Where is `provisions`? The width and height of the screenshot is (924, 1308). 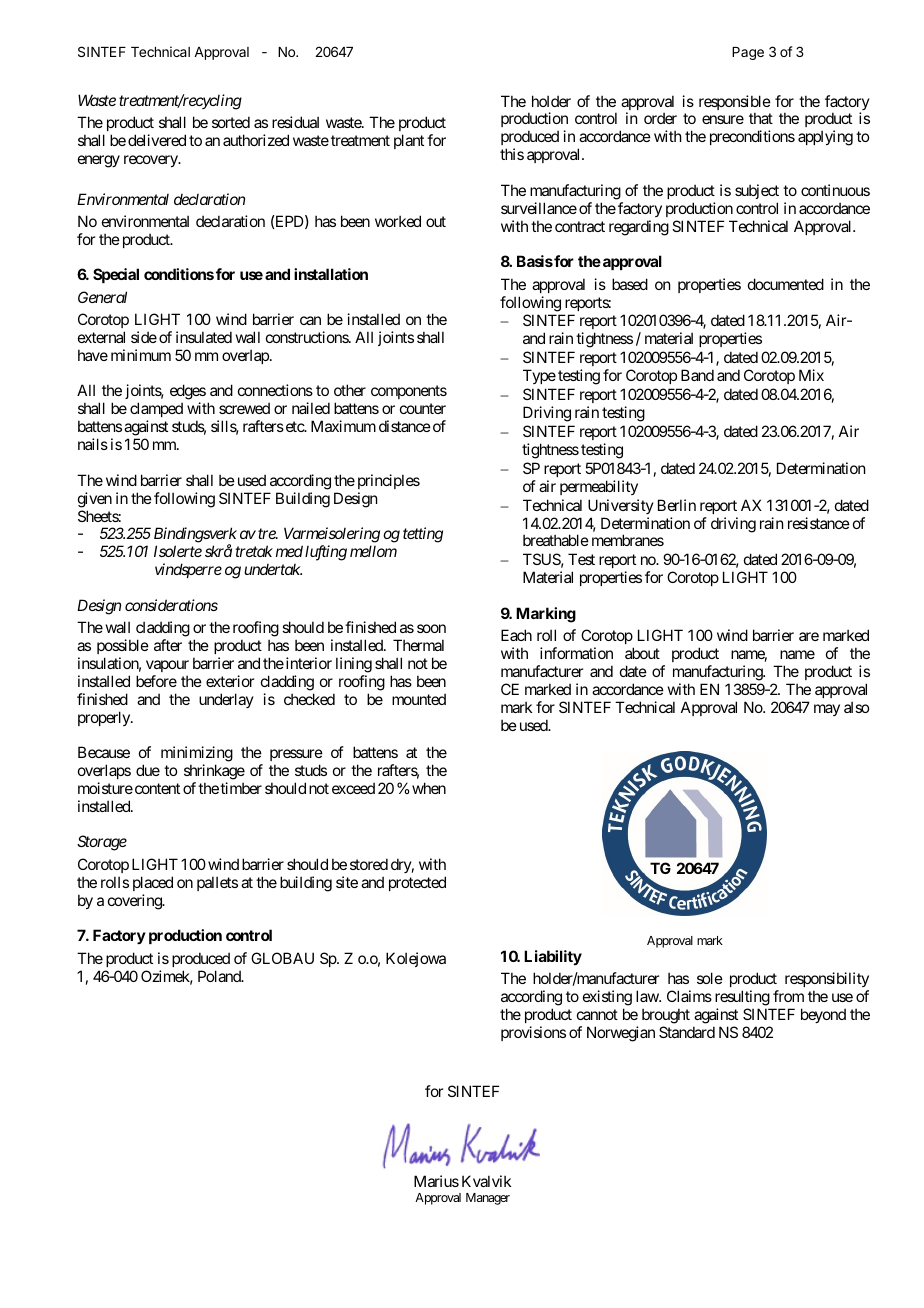
provisions is located at coordinates (533, 1033).
